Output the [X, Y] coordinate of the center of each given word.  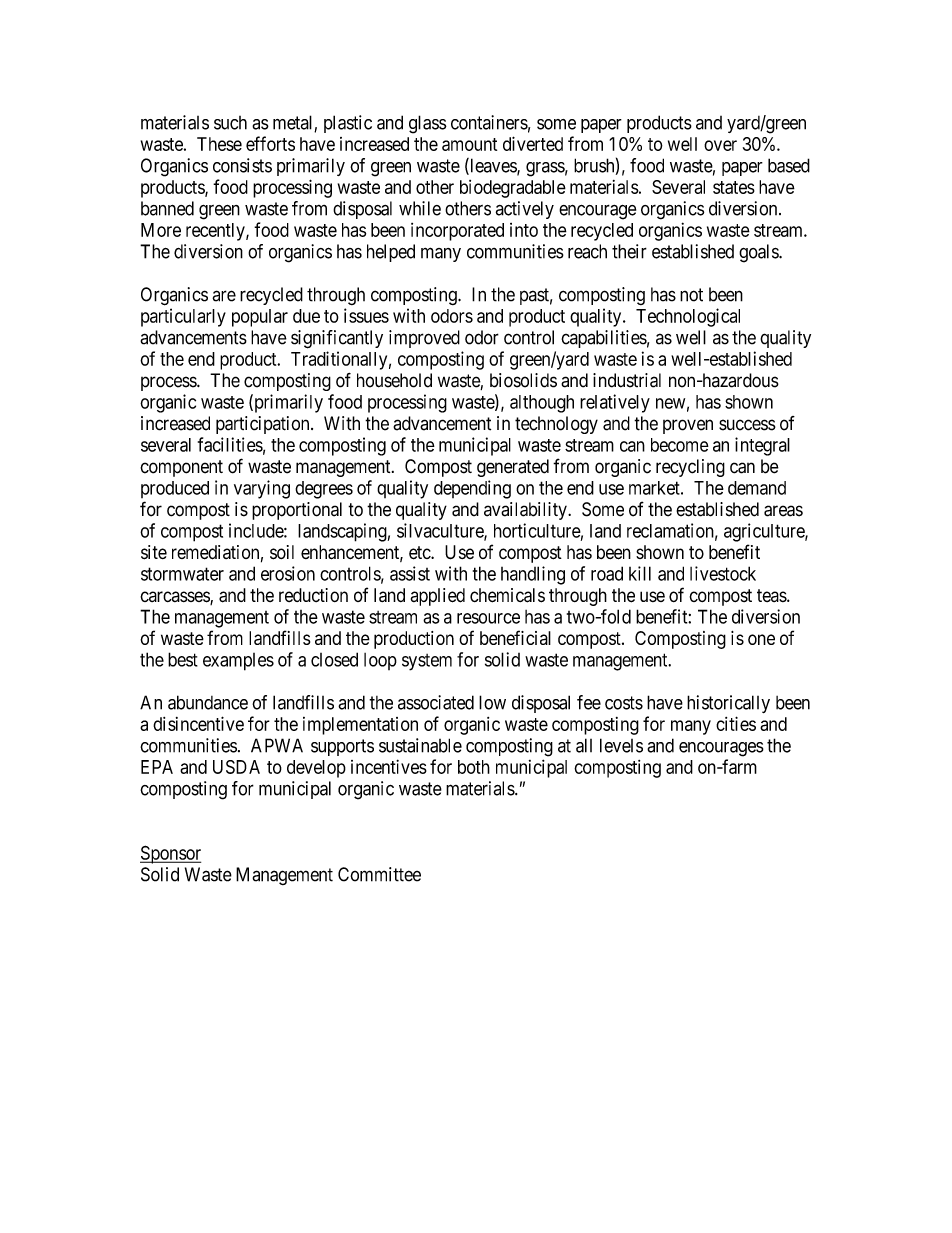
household [394, 380]
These [219, 144]
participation [264, 425]
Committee [379, 874]
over [720, 145]
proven [688, 426]
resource [488, 618]
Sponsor [170, 854]
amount [469, 144]
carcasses [175, 598]
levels [621, 745]
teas [772, 595]
